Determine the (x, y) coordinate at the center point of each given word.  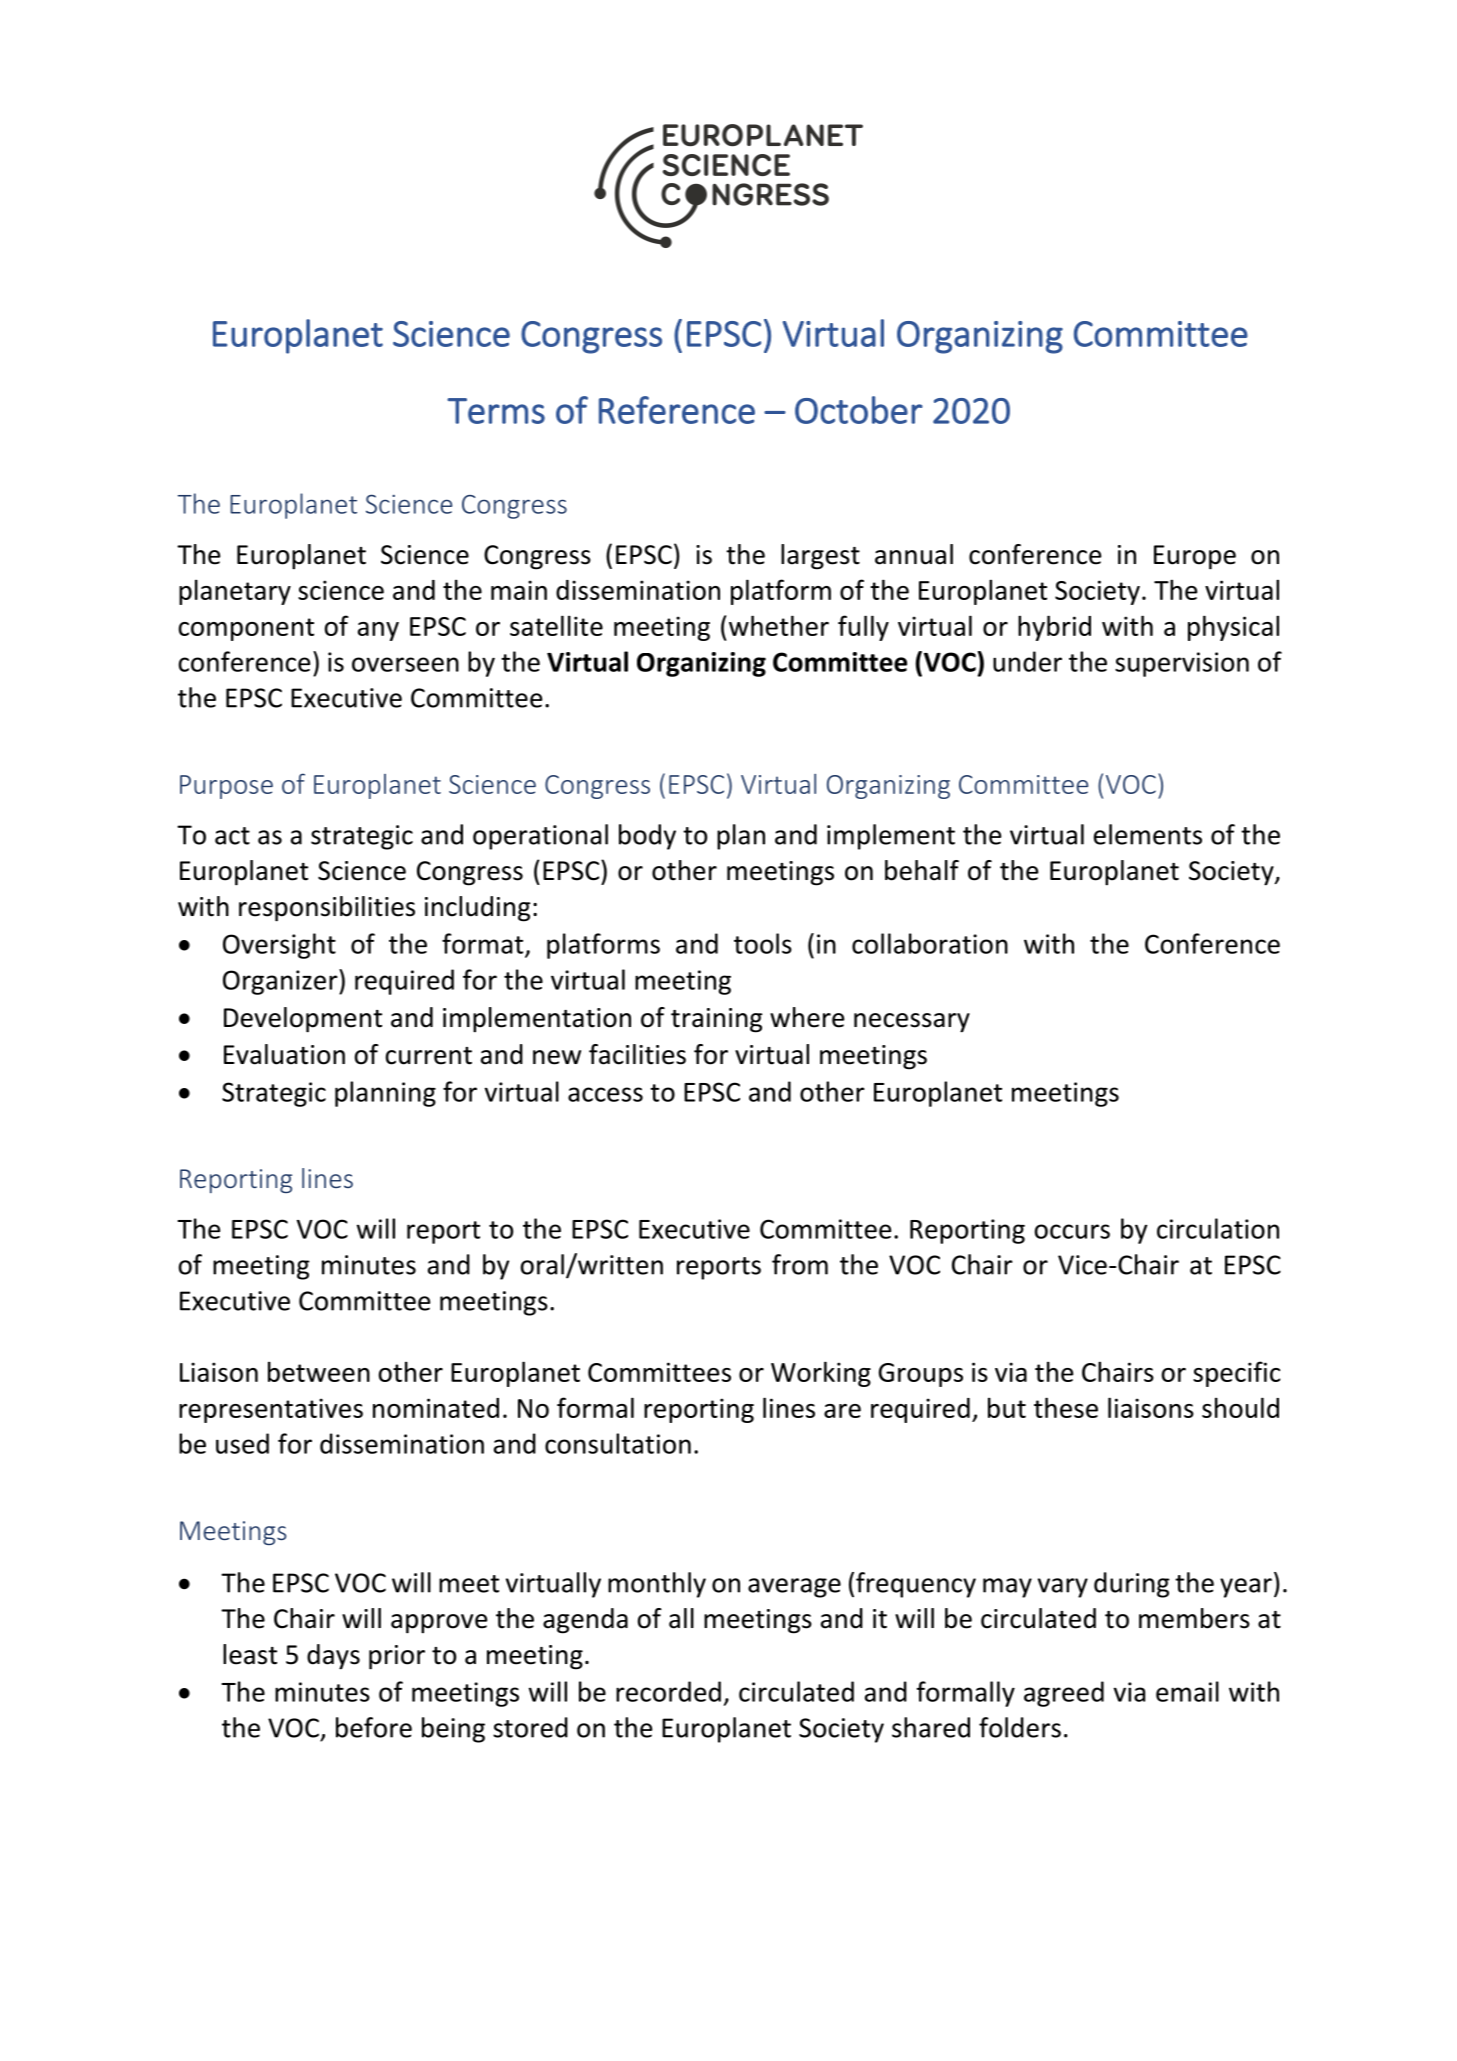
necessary (912, 1023)
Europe (1195, 557)
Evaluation (284, 1054)
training (717, 1020)
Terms (496, 411)
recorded (668, 1691)
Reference (677, 410)
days (333, 1657)
